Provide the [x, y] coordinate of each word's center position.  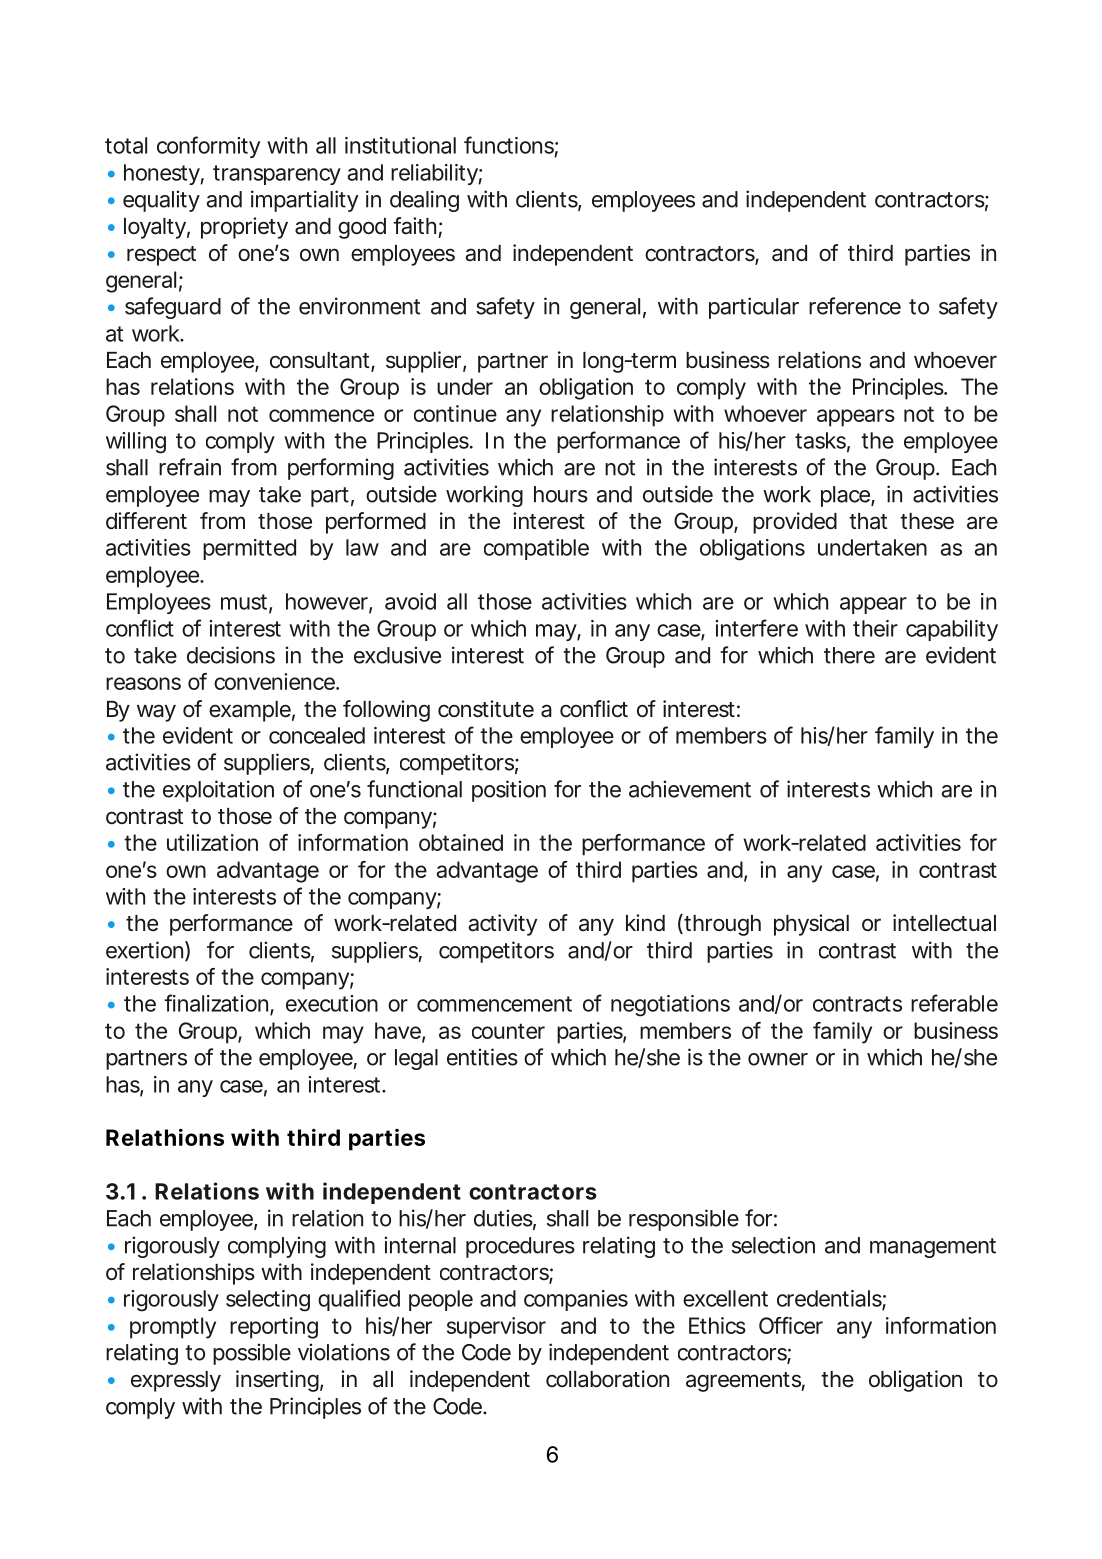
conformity [208, 147]
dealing [424, 201]
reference [855, 306]
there [849, 655]
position [509, 791]
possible [252, 1354]
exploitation [218, 791]
